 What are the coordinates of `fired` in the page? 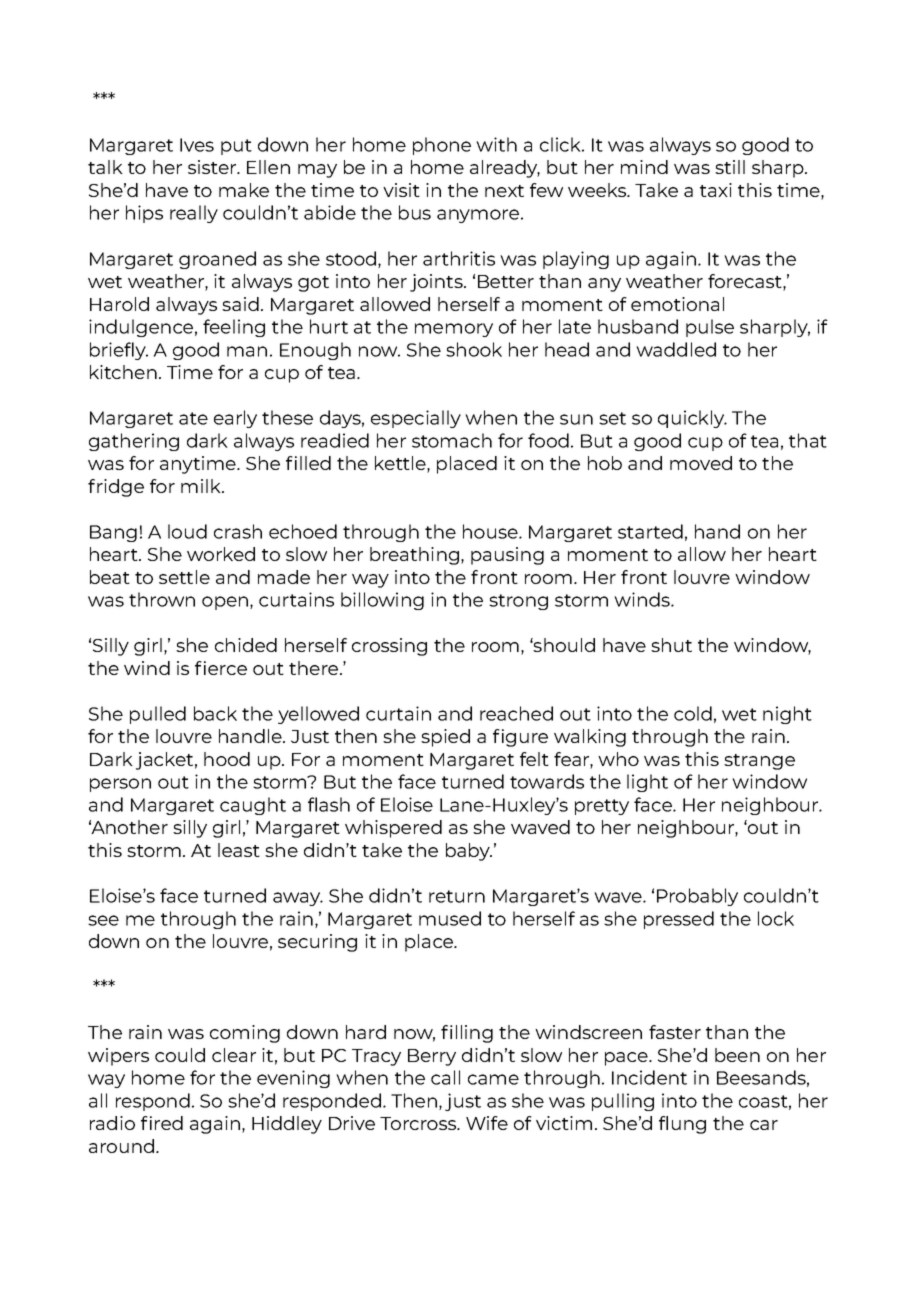 It's located at (162, 1123).
